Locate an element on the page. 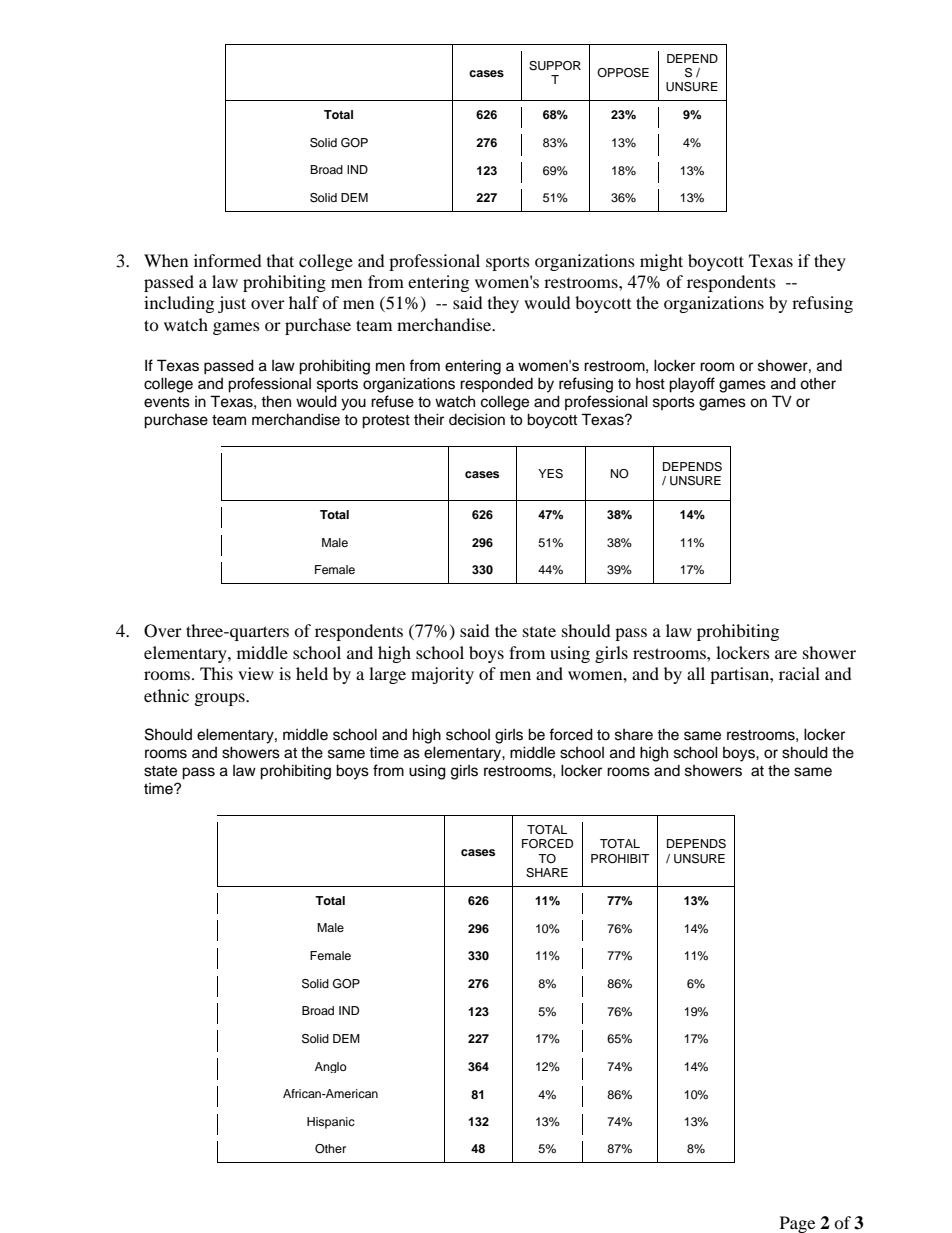 This page has height=1233, width=952. informed is located at coordinates (228, 260).
